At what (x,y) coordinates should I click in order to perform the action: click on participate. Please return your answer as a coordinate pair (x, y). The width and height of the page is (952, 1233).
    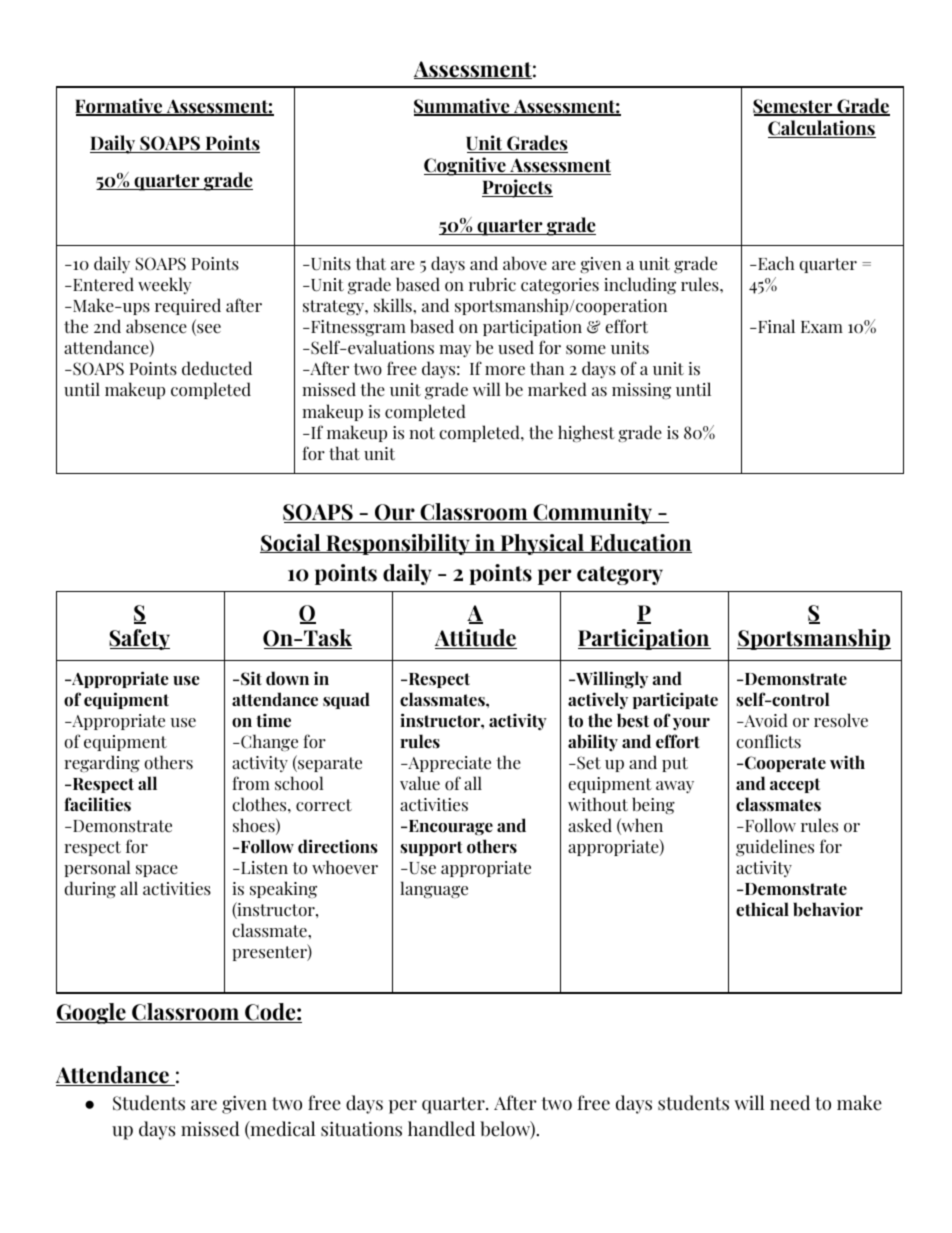
    Looking at the image, I should click on (675, 700).
